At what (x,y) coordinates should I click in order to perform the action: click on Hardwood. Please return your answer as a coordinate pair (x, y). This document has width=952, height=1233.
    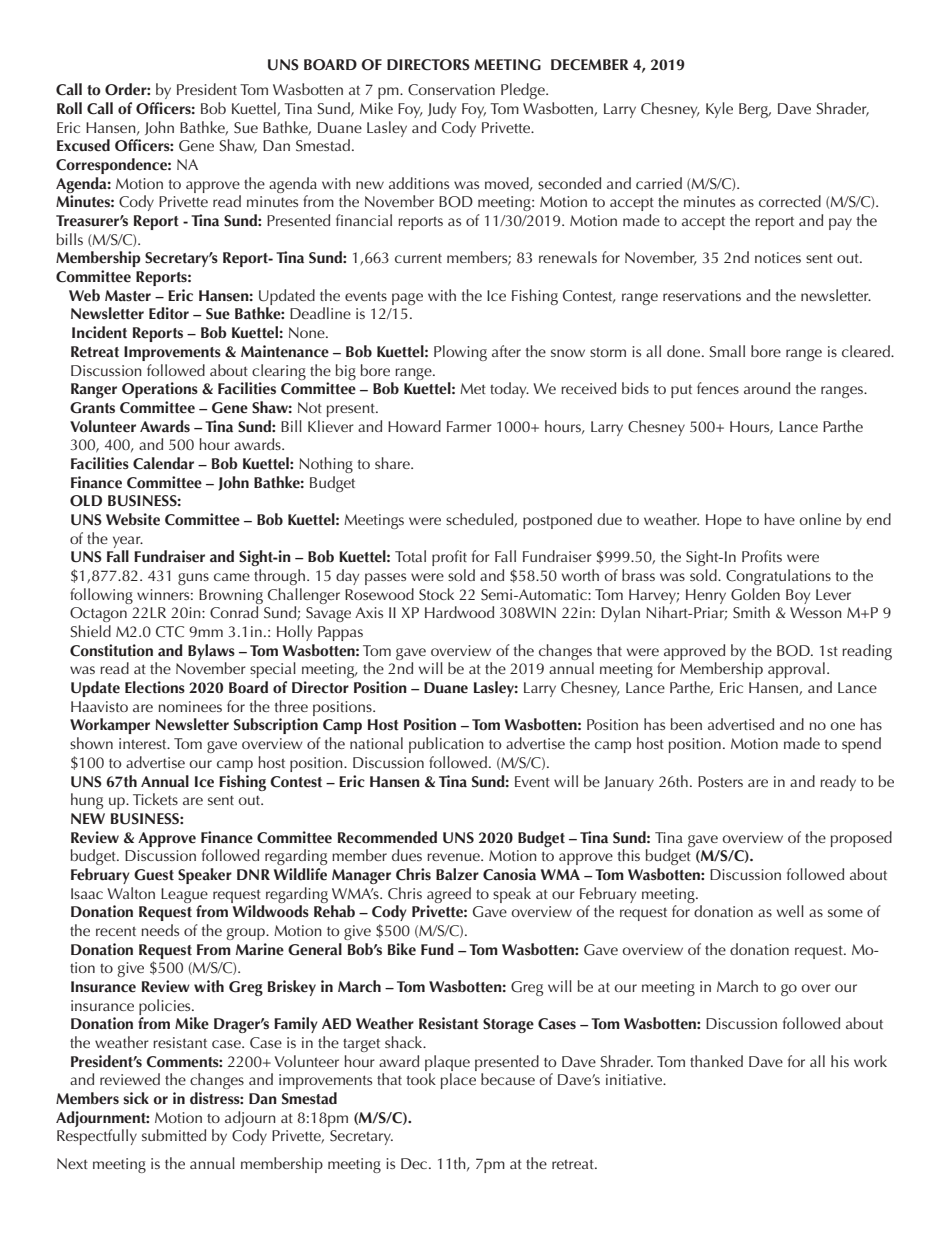
    Looking at the image, I should click on (459, 612).
